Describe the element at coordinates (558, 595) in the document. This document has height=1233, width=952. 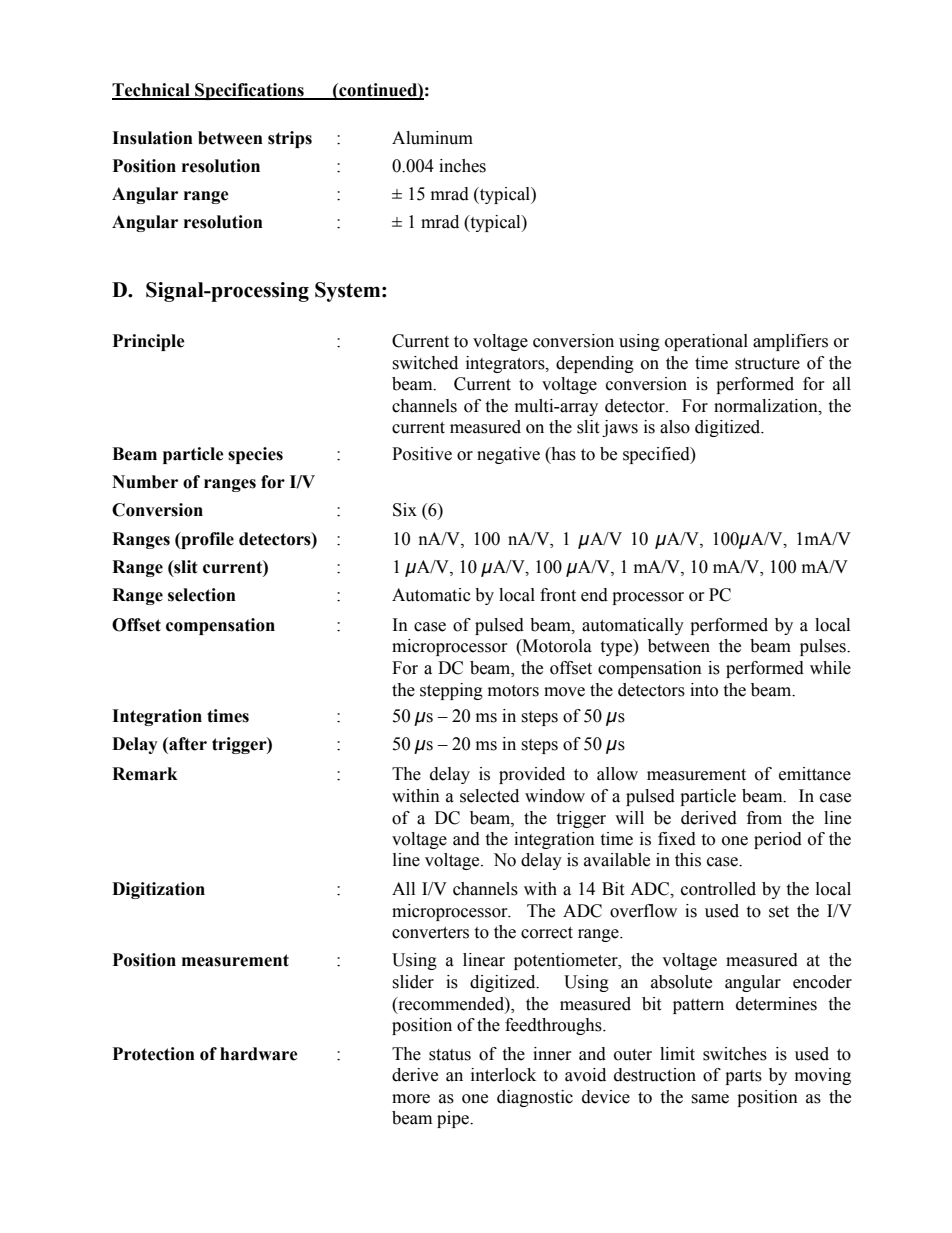
I see `front` at that location.
